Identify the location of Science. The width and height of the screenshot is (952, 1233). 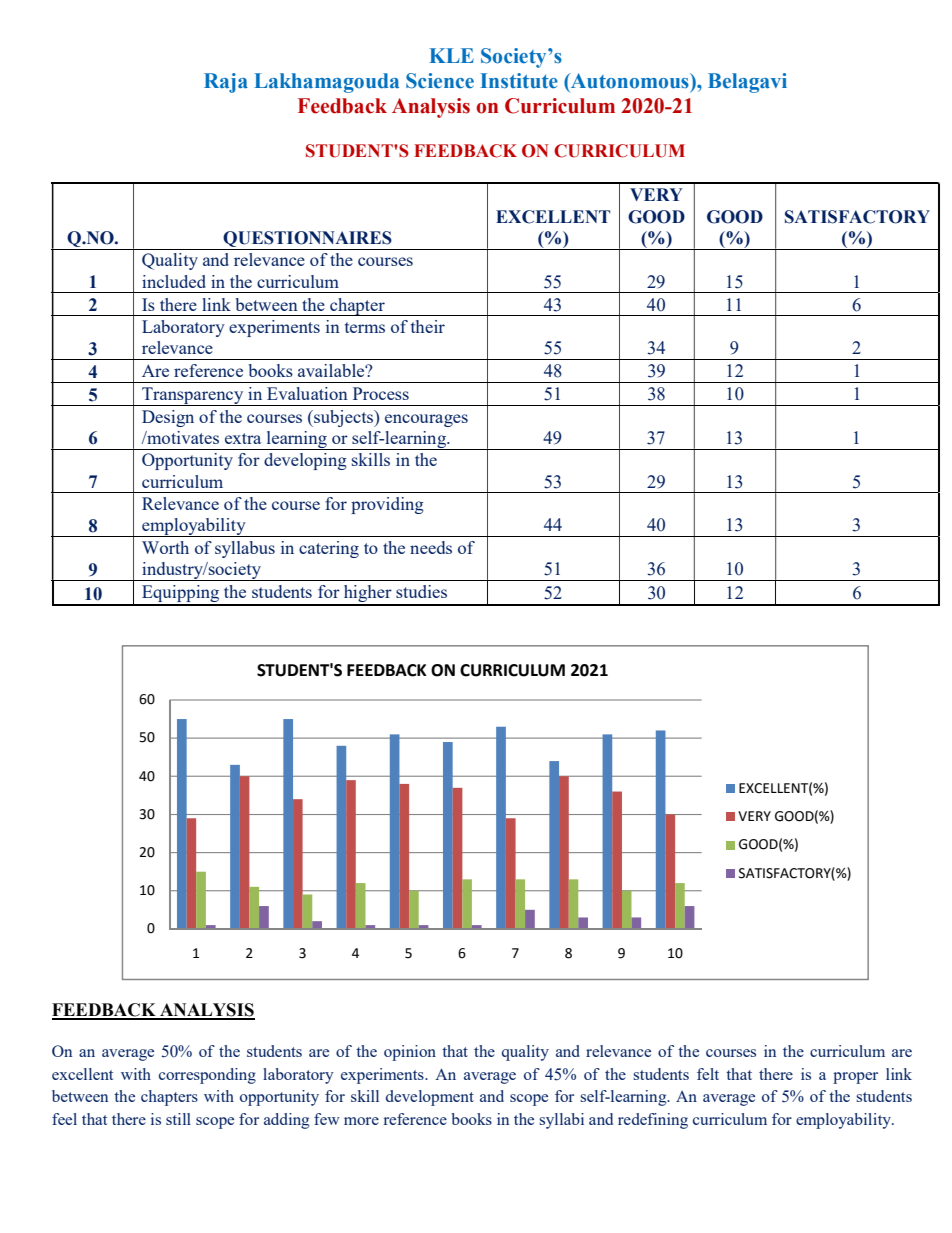
(440, 81).
